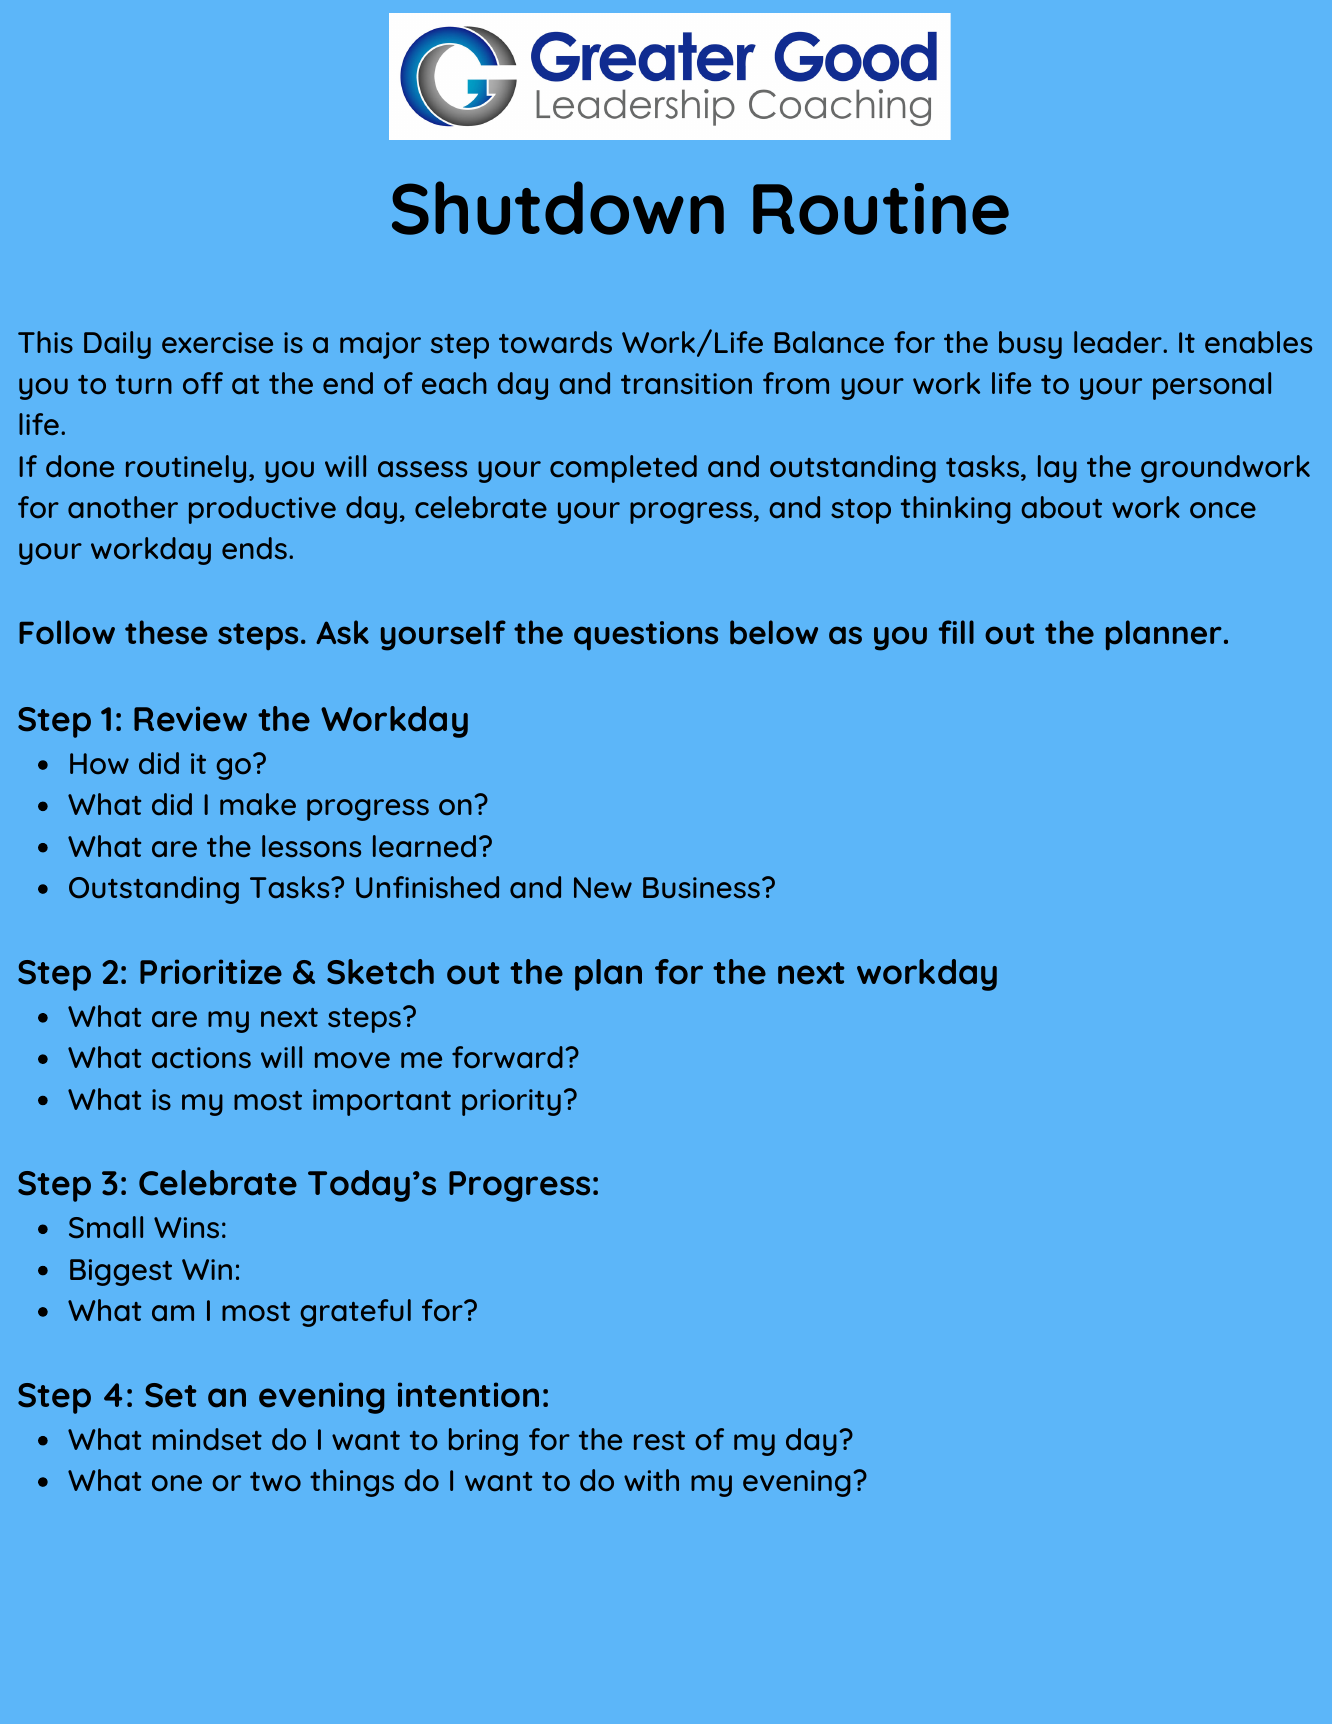 Image resolution: width=1332 pixels, height=1724 pixels. I want to click on make, so click(258, 804).
